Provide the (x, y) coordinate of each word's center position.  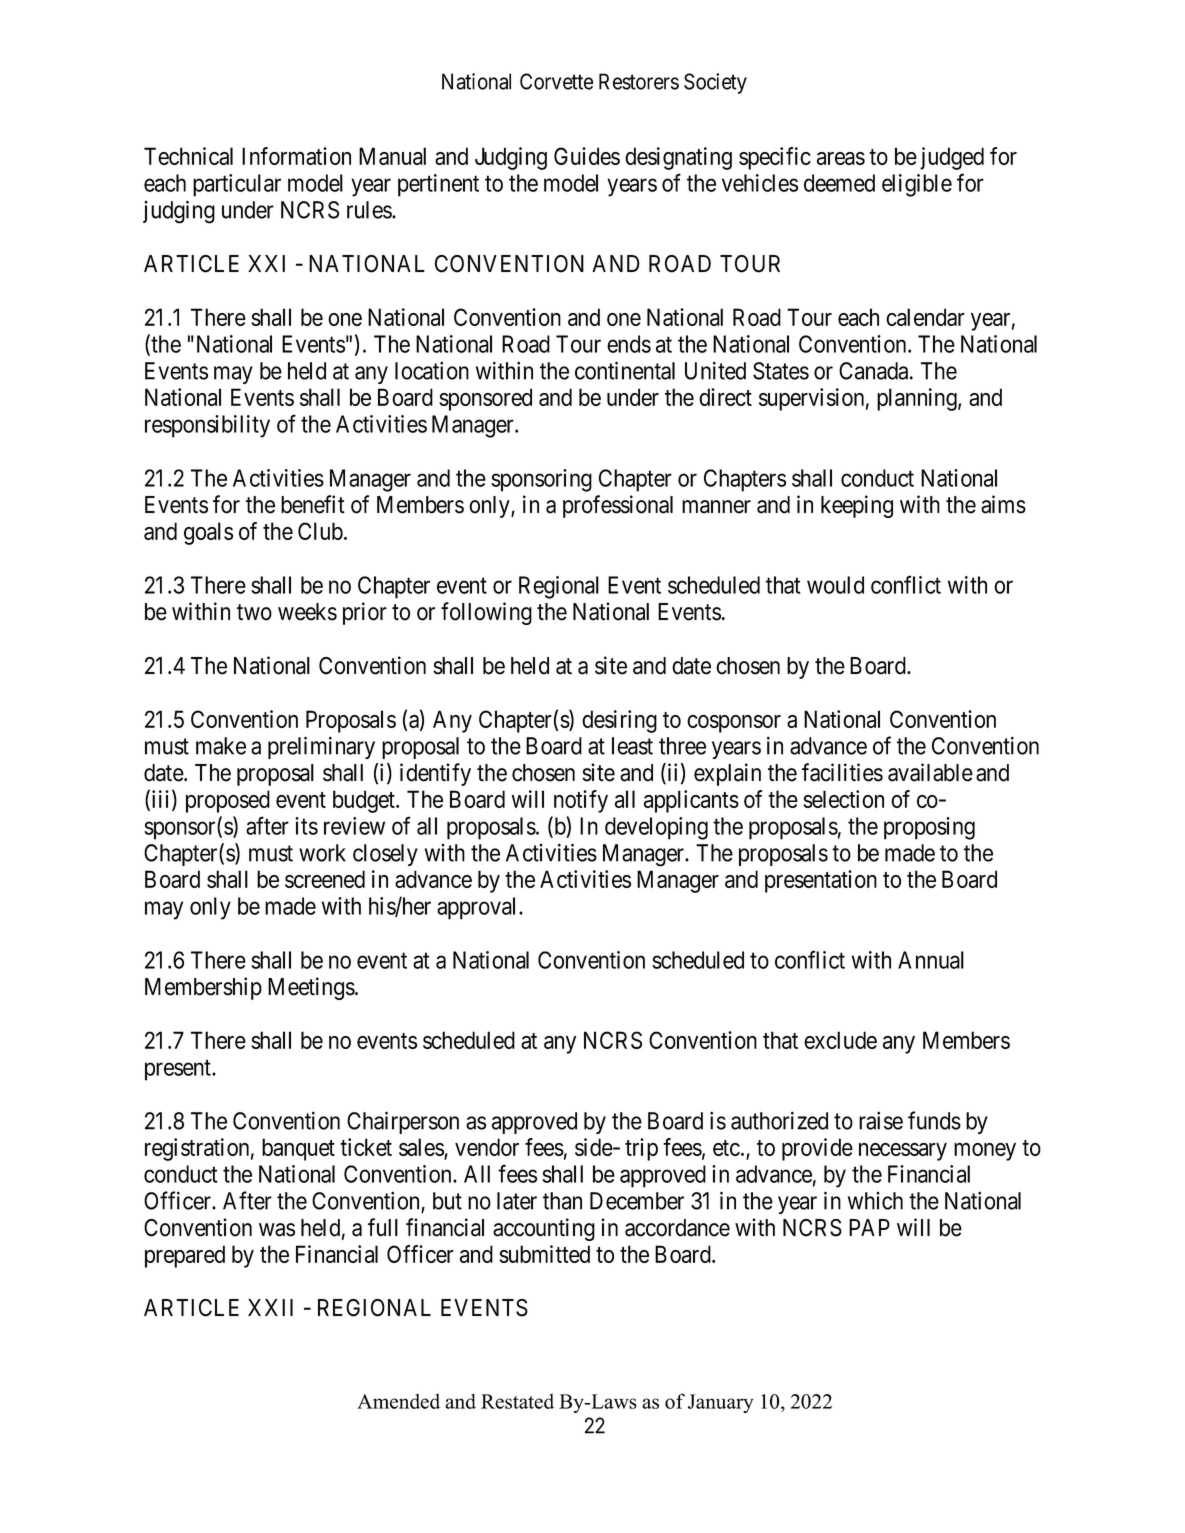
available (930, 772)
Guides (587, 156)
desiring (619, 721)
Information (296, 156)
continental (625, 370)
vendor (487, 1147)
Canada (875, 371)
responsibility (207, 426)
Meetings (311, 988)
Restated (517, 1401)
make (221, 746)
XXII (270, 1307)
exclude (840, 1040)
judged (952, 158)
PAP (869, 1227)
